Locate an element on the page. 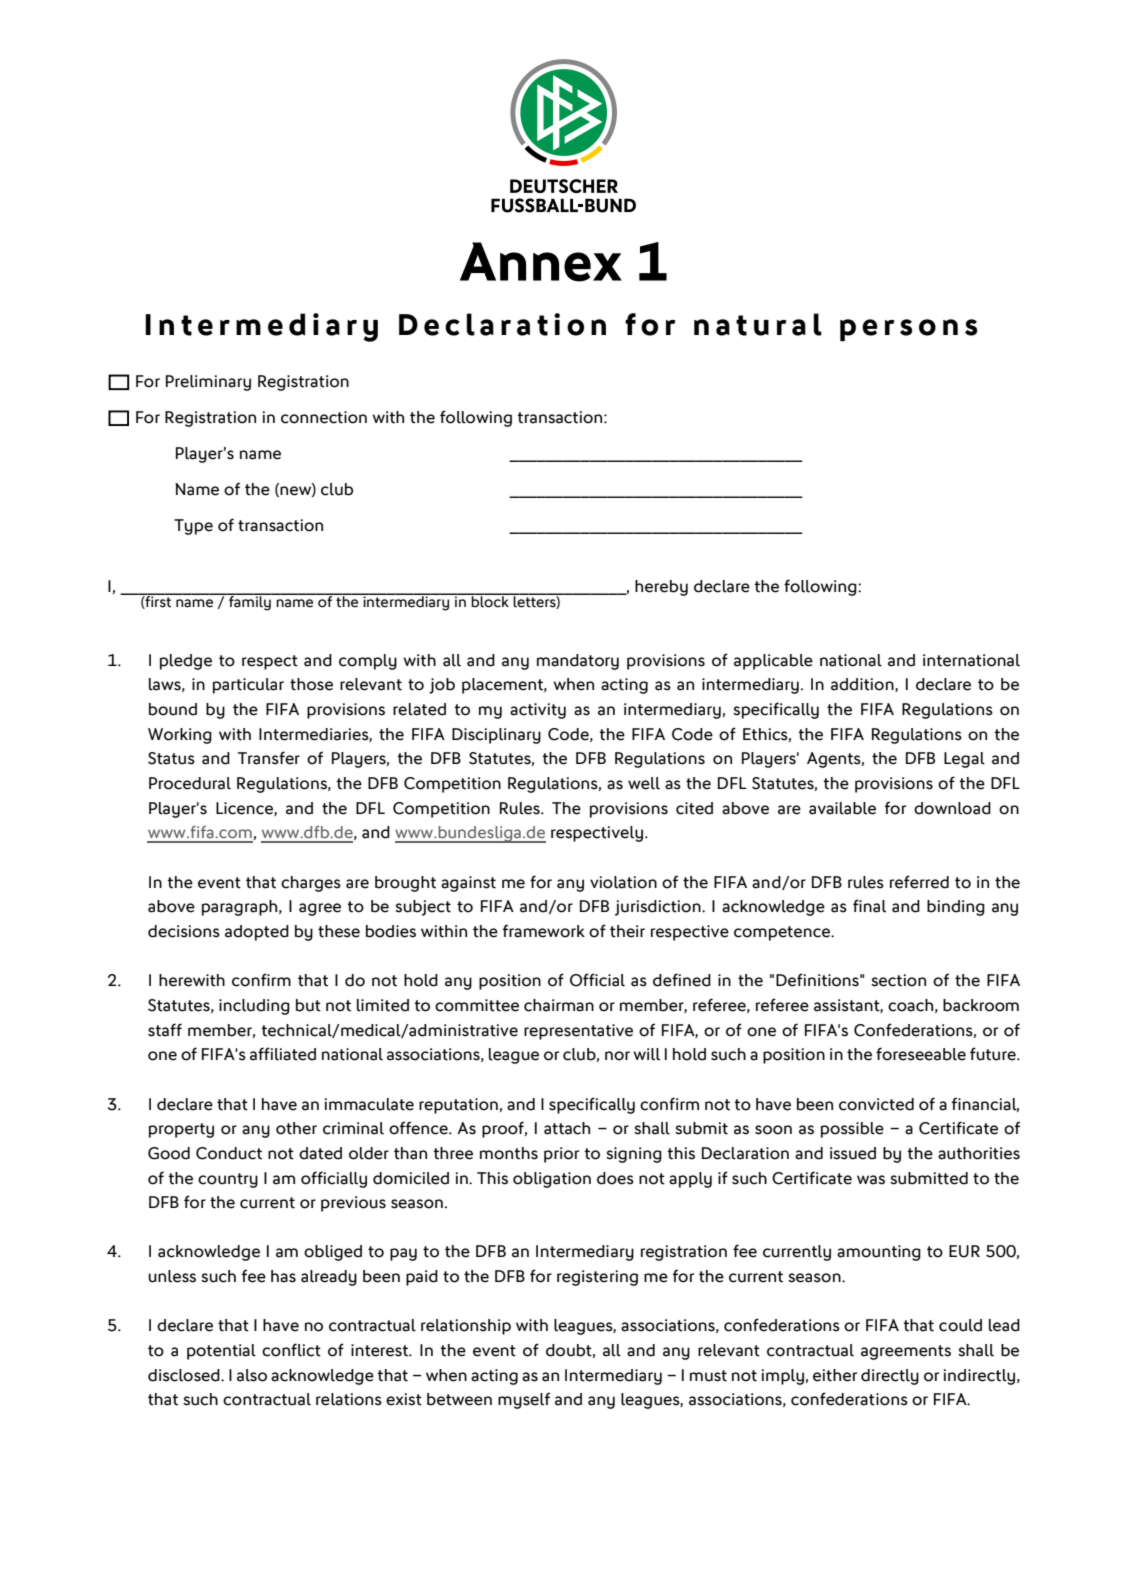 The height and width of the image is (1596, 1128). Annex is located at coordinates (541, 262).
